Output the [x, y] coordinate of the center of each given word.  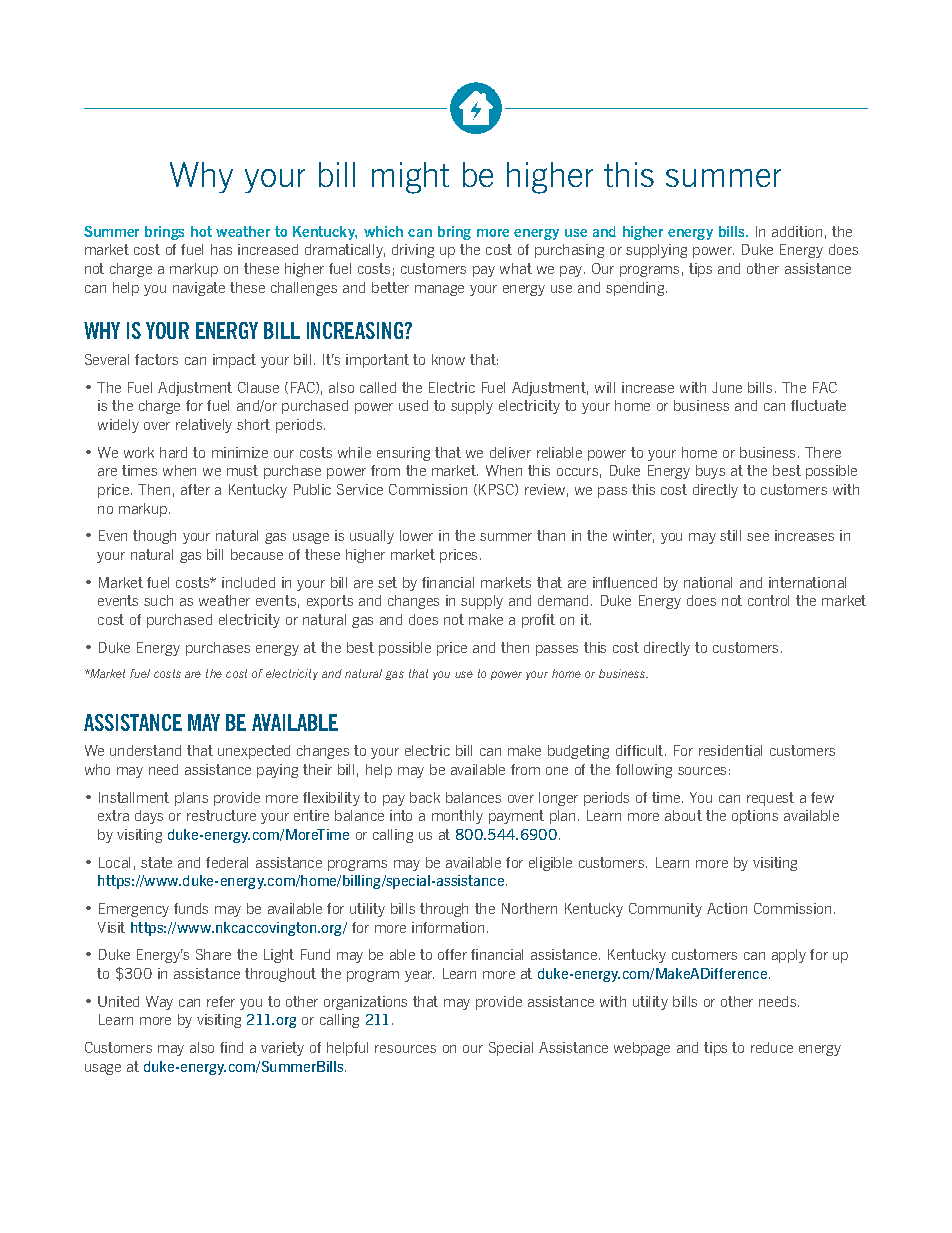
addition [797, 231]
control [768, 600]
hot [201, 231]
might [410, 178]
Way [159, 1003]
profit [538, 621]
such [158, 600]
